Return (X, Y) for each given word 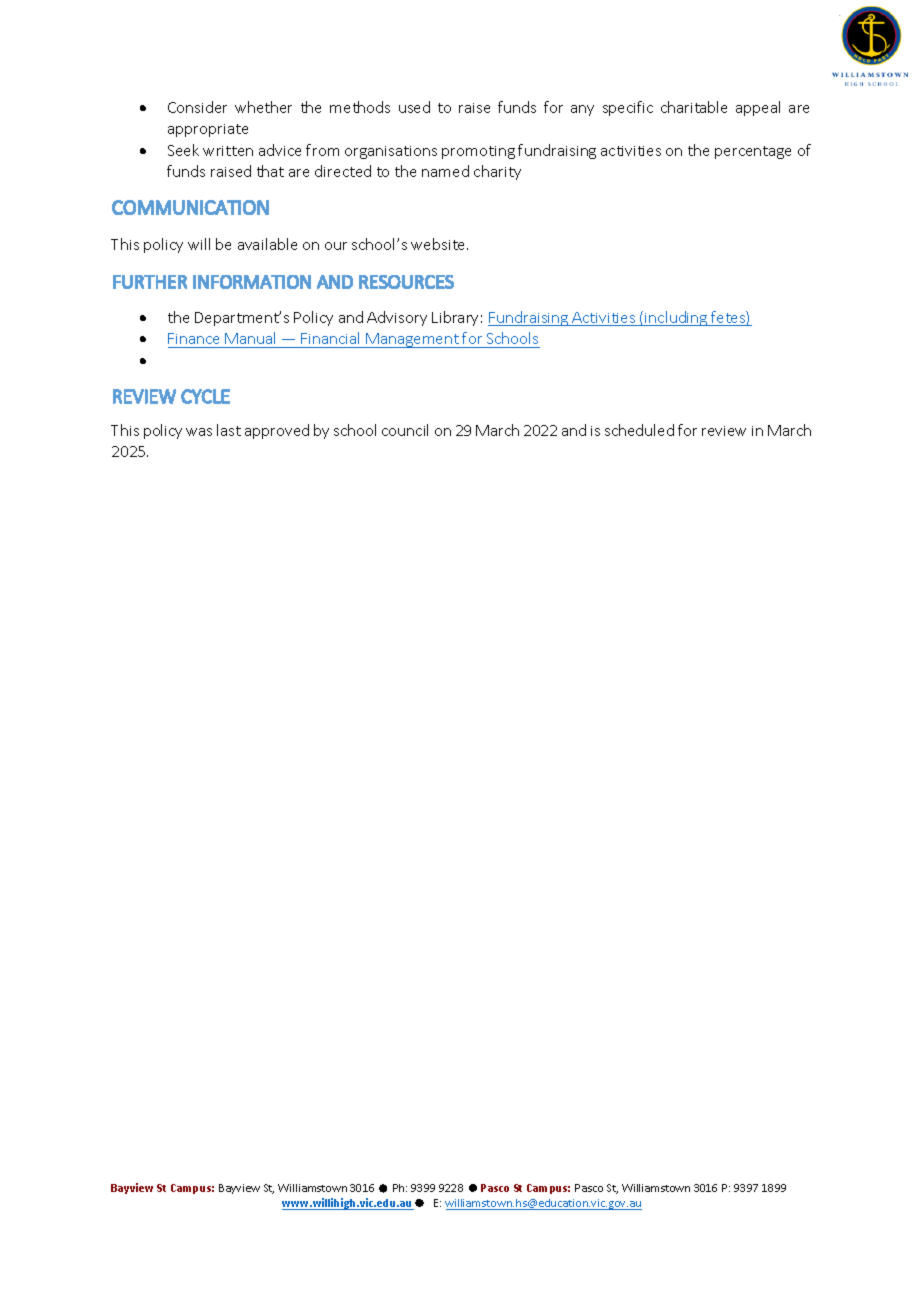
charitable (694, 107)
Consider (197, 107)
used (414, 107)
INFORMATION (252, 282)
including (677, 318)
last (229, 430)
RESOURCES (406, 282)
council (405, 430)
